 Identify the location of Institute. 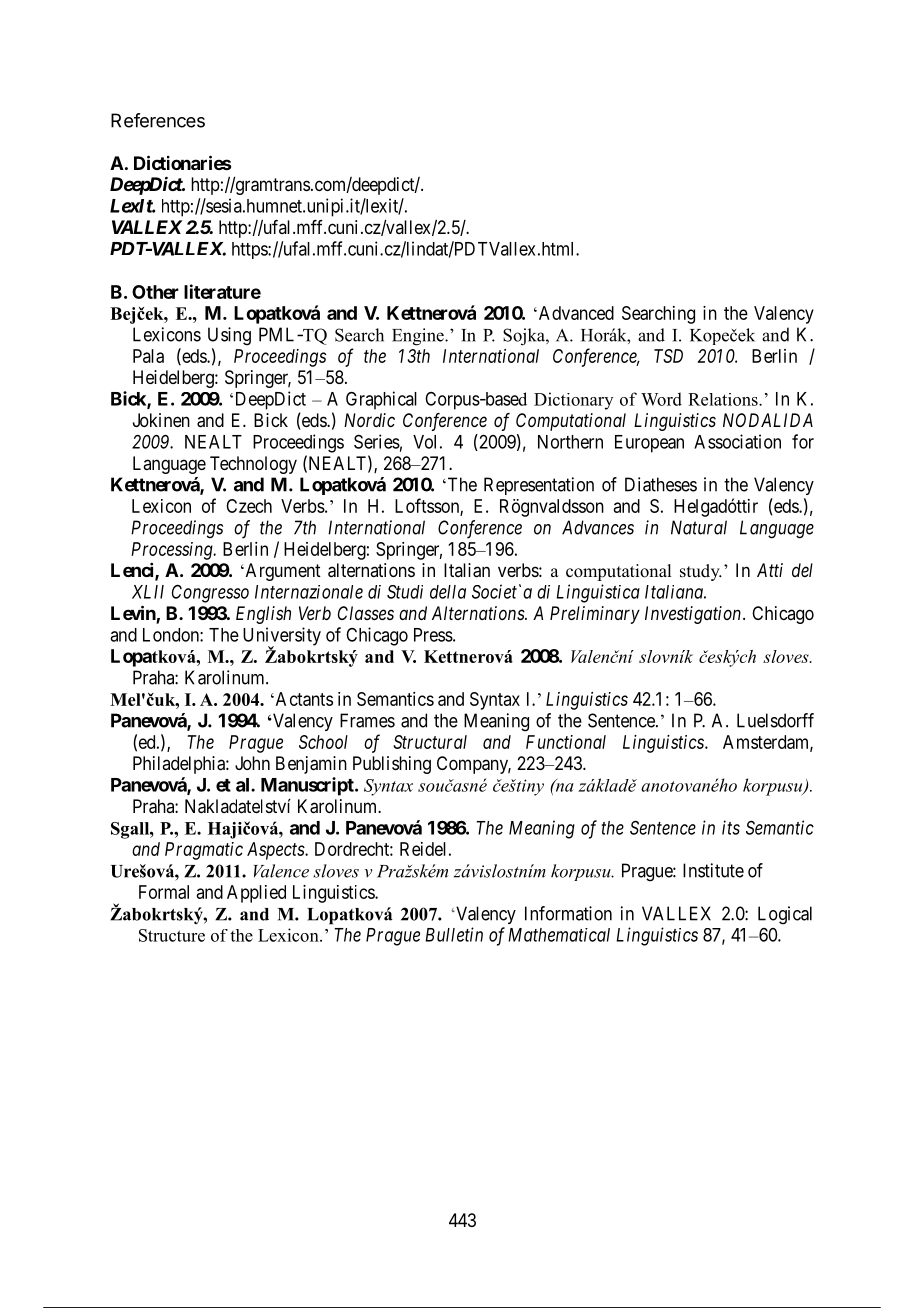
(713, 870).
